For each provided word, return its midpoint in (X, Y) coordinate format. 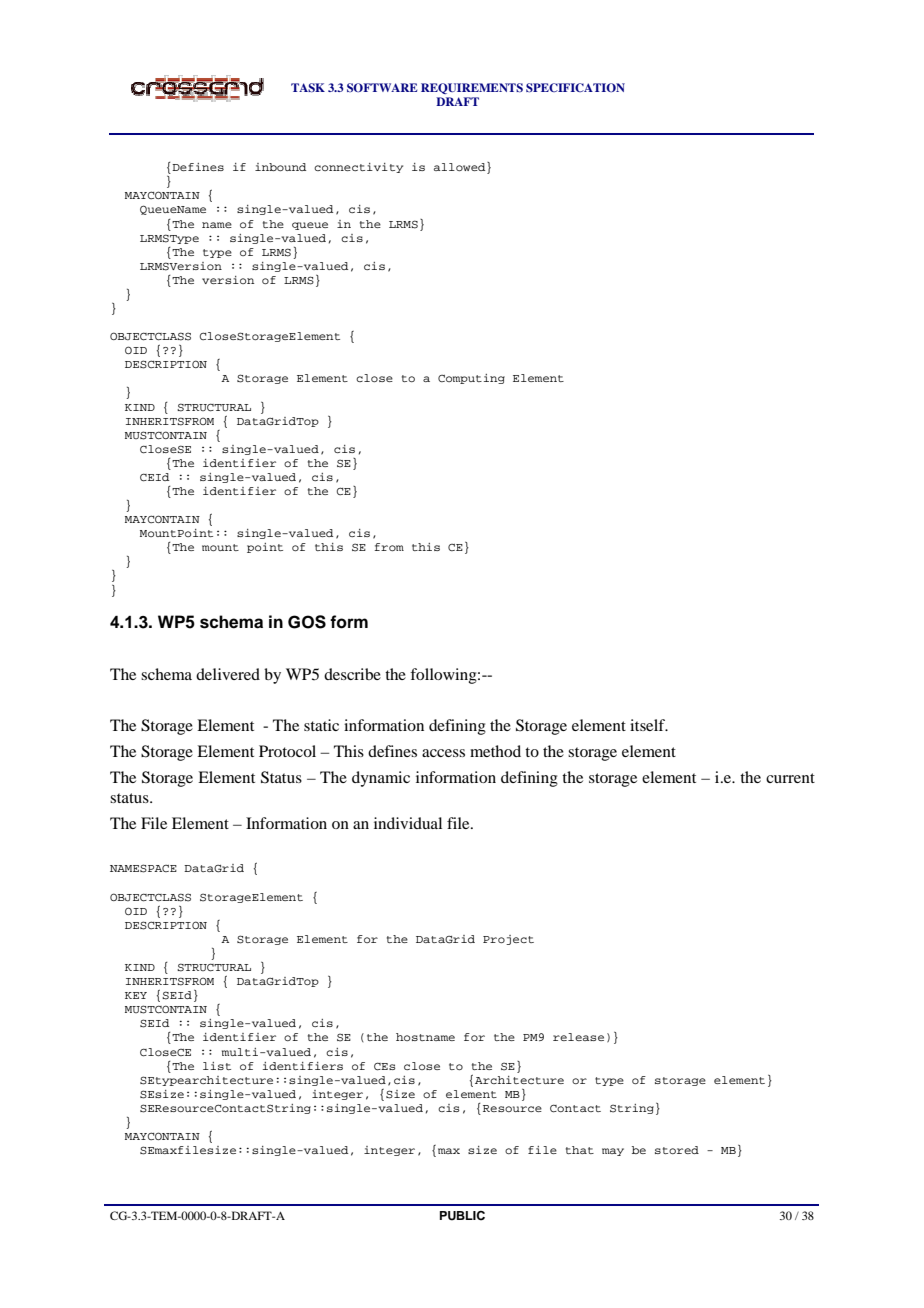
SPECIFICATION (575, 88)
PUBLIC (462, 1216)
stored (677, 1150)
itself (649, 725)
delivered (228, 674)
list (217, 1066)
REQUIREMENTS (472, 88)
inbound (280, 167)
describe (352, 674)
